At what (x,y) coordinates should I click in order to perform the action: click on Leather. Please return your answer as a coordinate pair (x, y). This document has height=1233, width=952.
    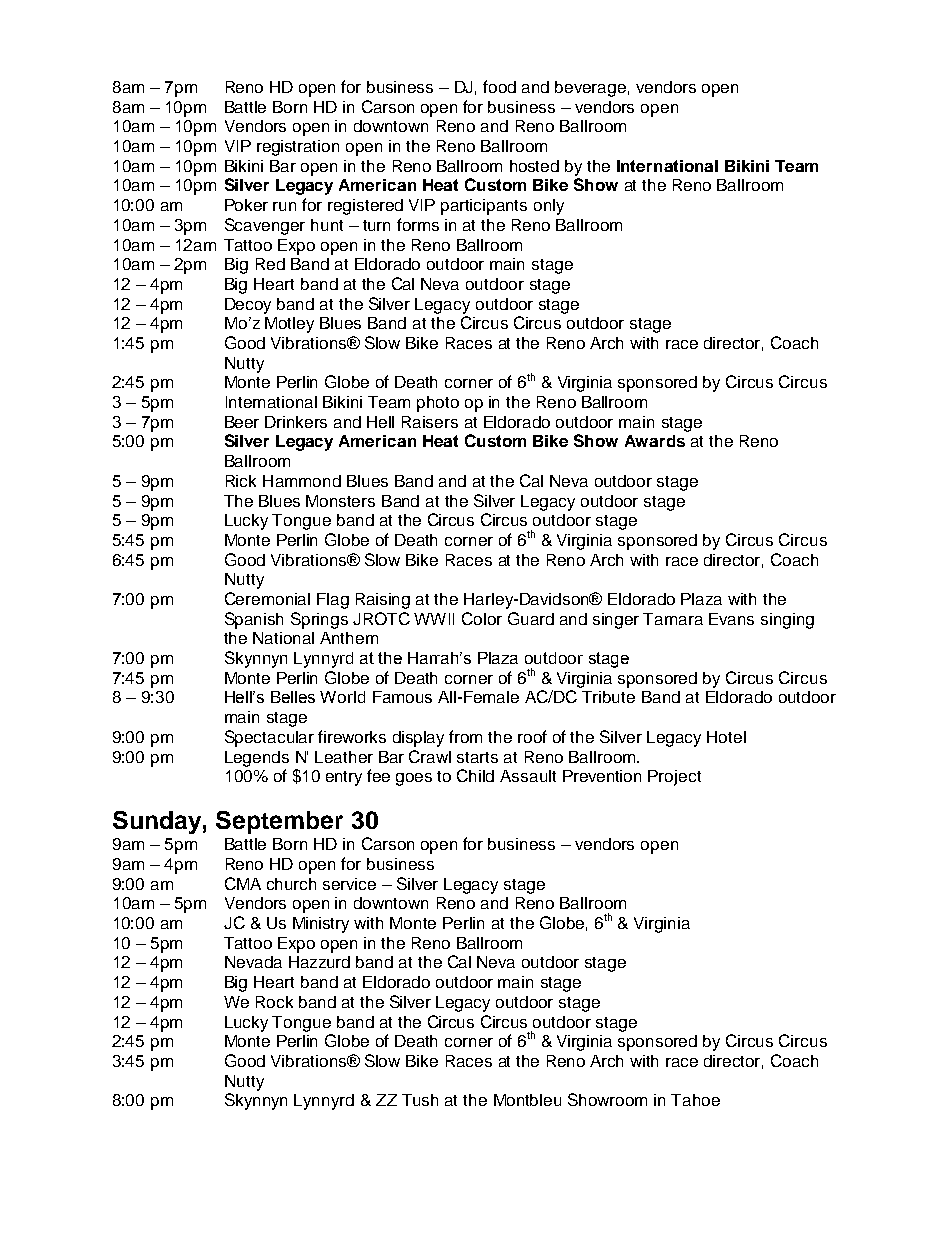
    Looking at the image, I should click on (344, 757).
